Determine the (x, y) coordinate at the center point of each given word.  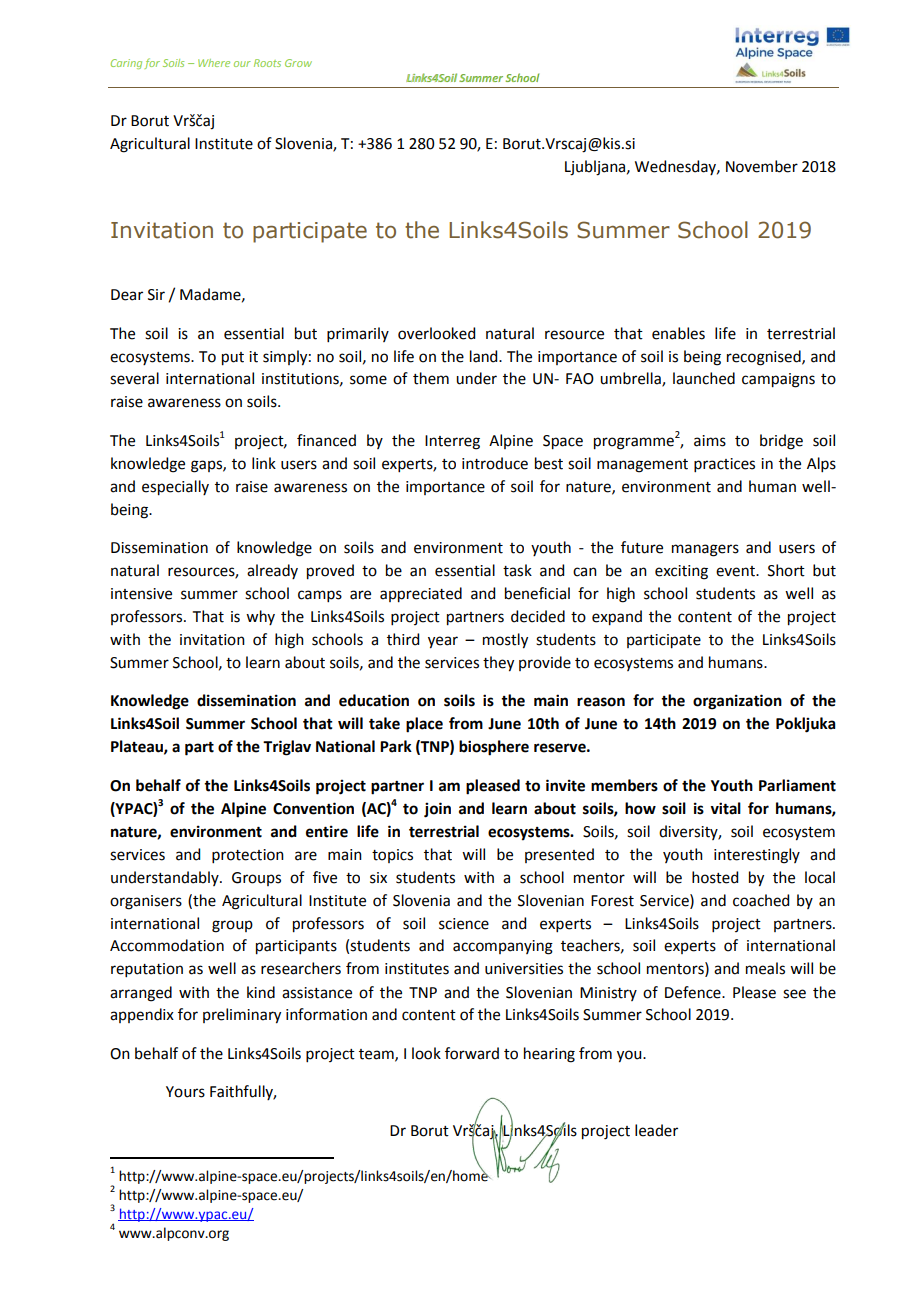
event (737, 571)
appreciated (421, 595)
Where (214, 63)
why (260, 617)
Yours (185, 1092)
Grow (298, 63)
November (762, 166)
